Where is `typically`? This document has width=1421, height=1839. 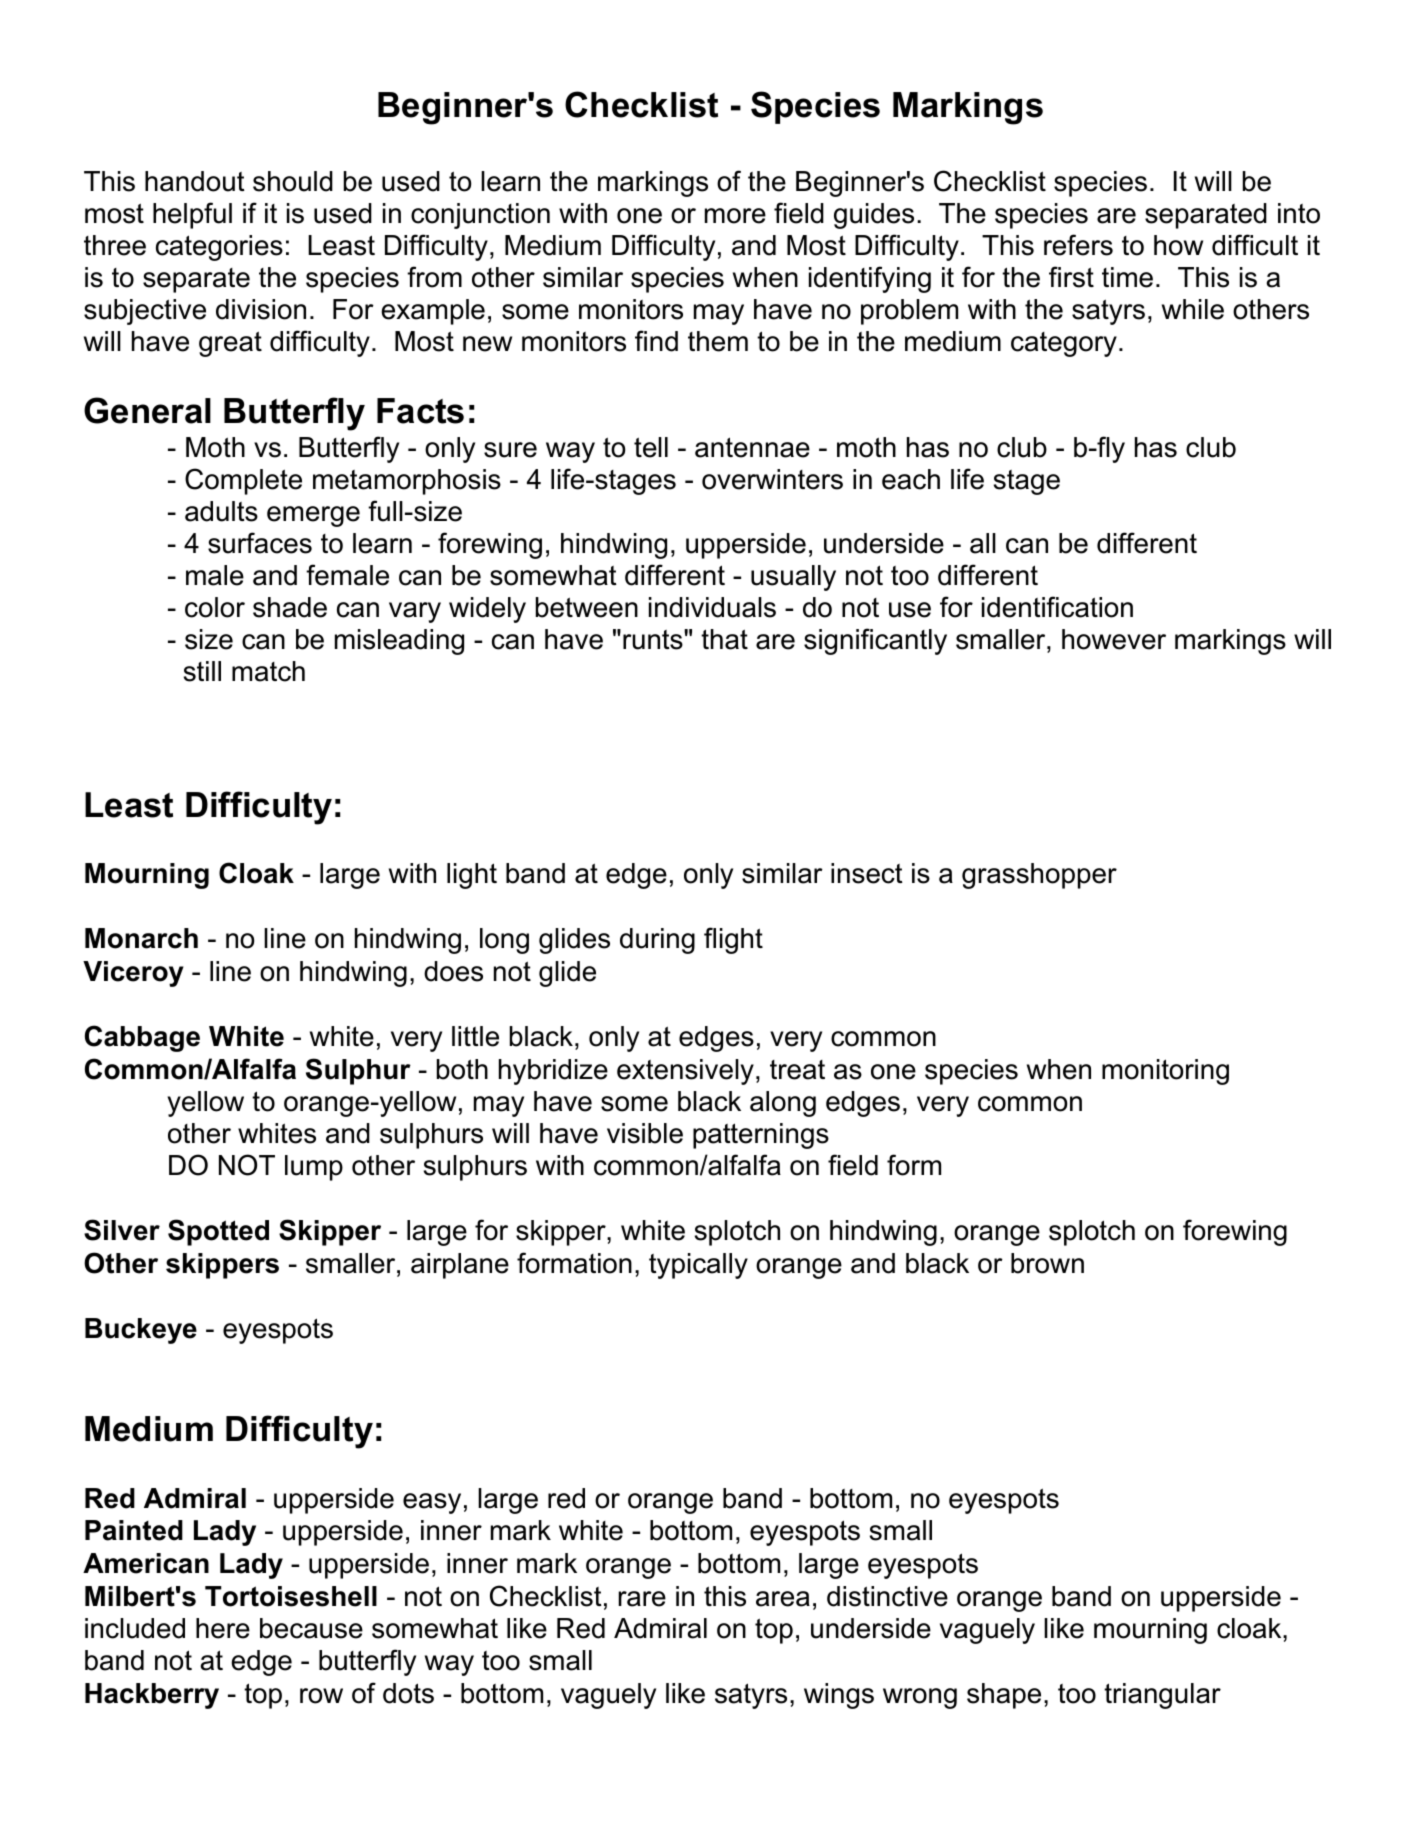
typically is located at coordinates (698, 1266).
